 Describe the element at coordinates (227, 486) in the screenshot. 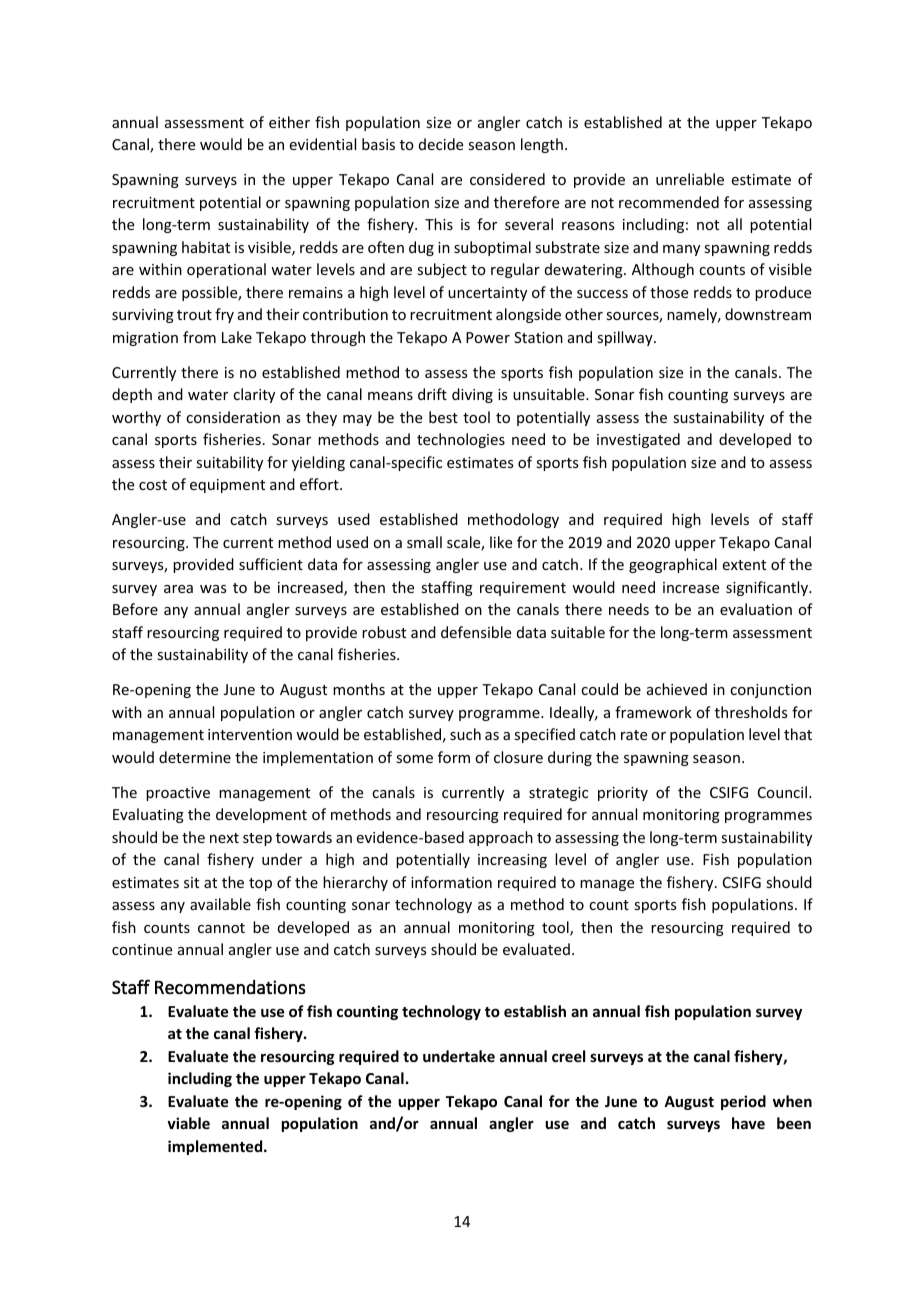

I see `equipment` at that location.
